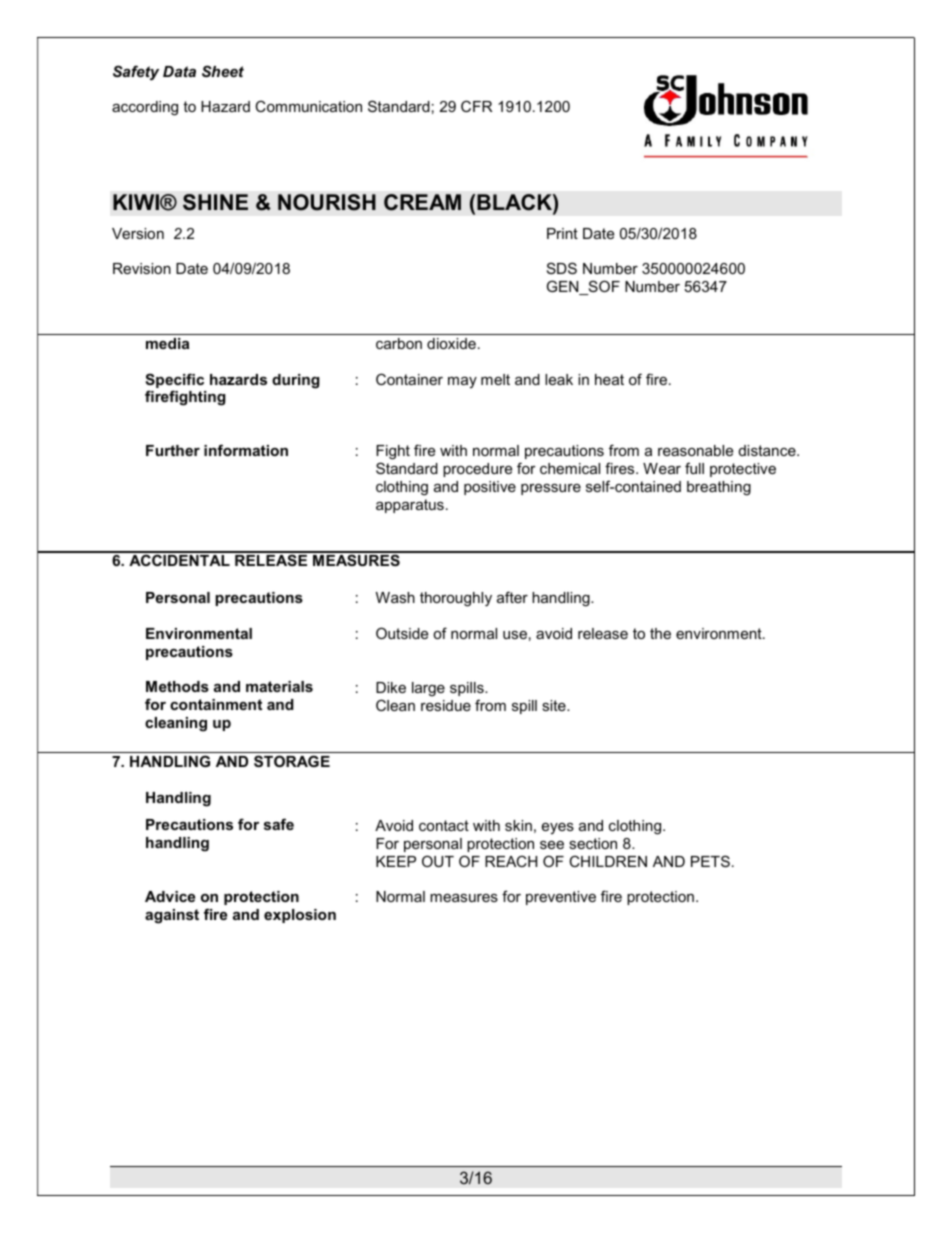 The width and height of the document is (952, 1233). Describe the element at coordinates (396, 861) in the document. I see `KEEP` at that location.
